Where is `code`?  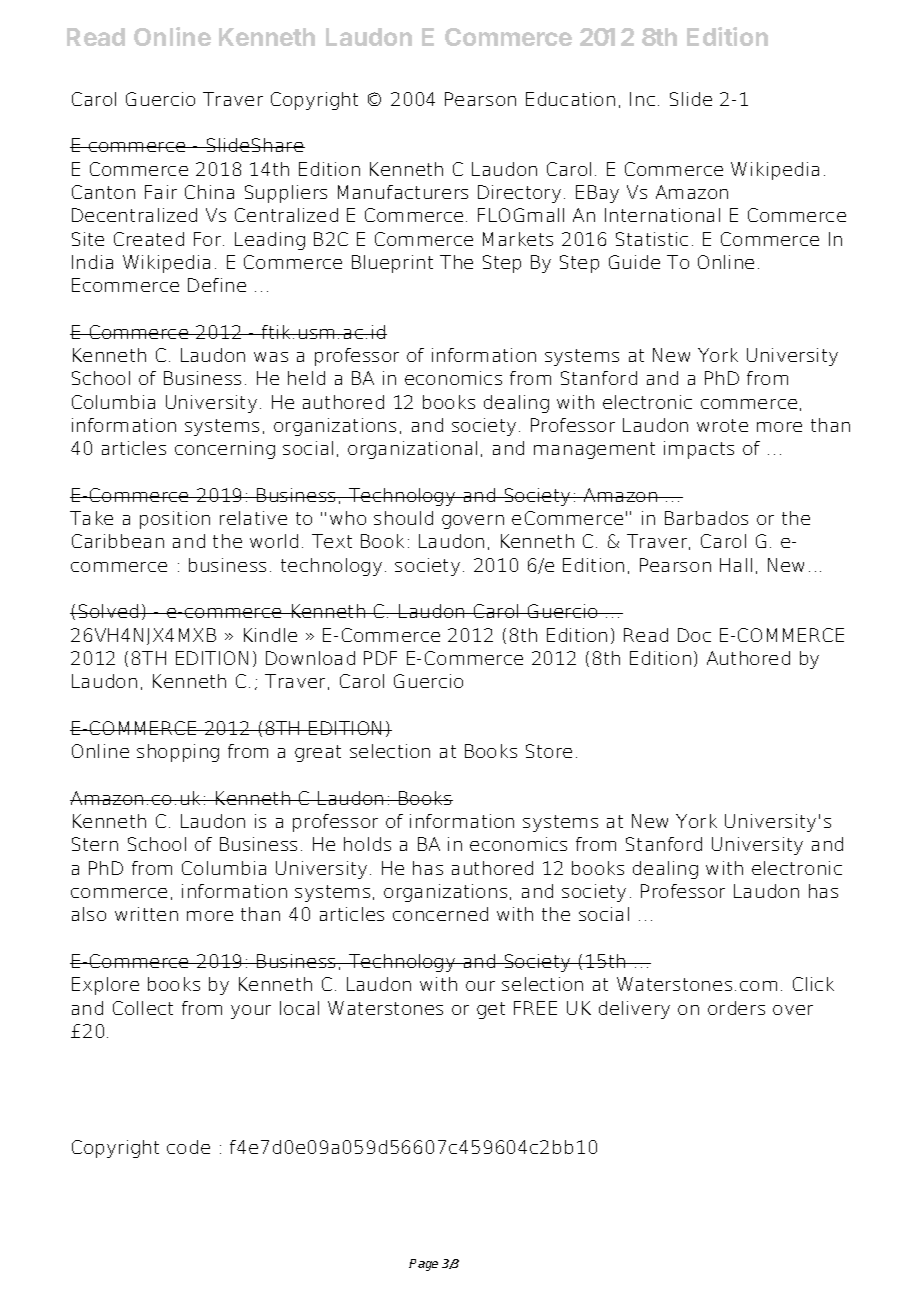
code is located at coordinates (188, 1147).
